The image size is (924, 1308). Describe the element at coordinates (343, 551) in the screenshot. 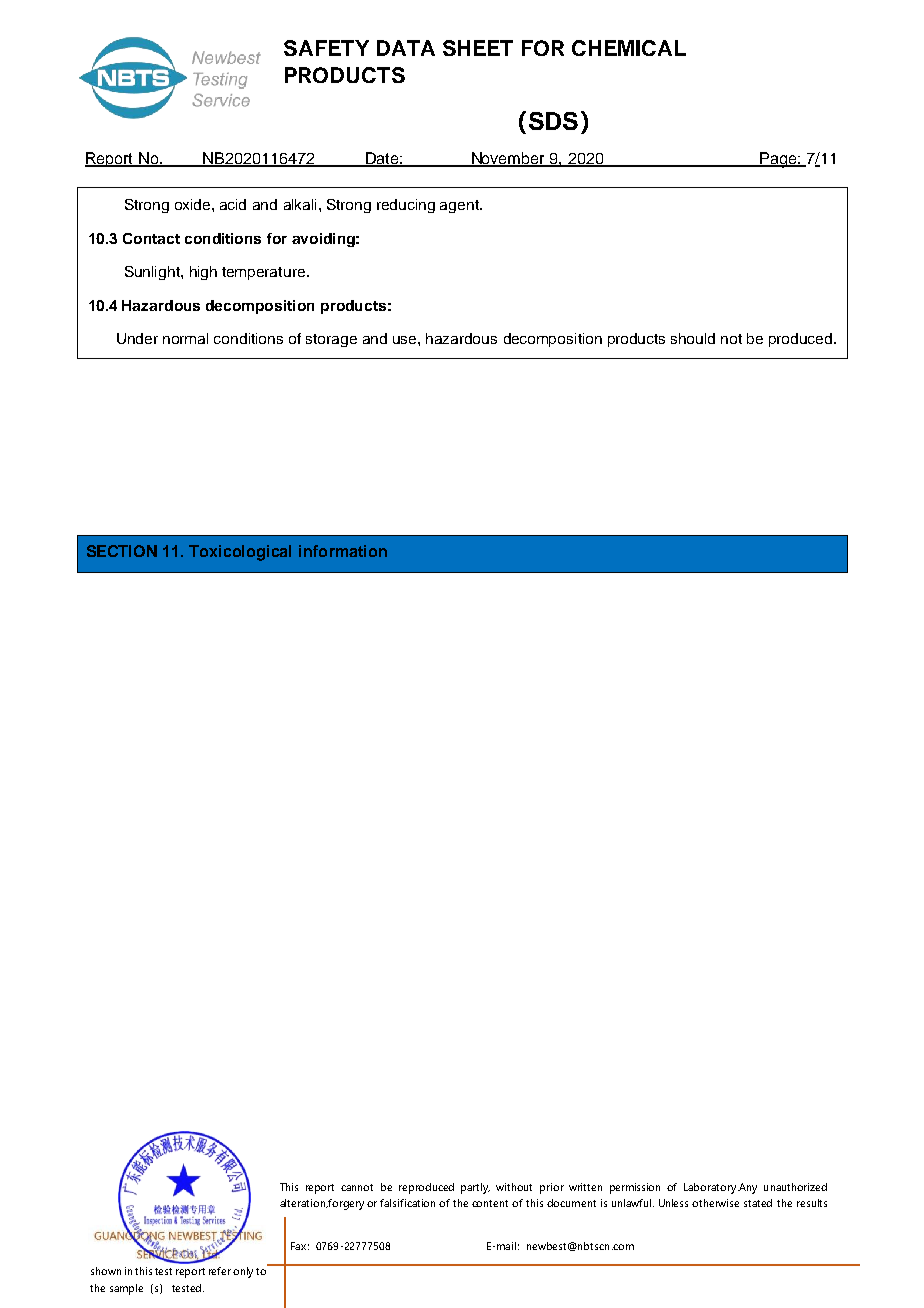

I see `information` at that location.
